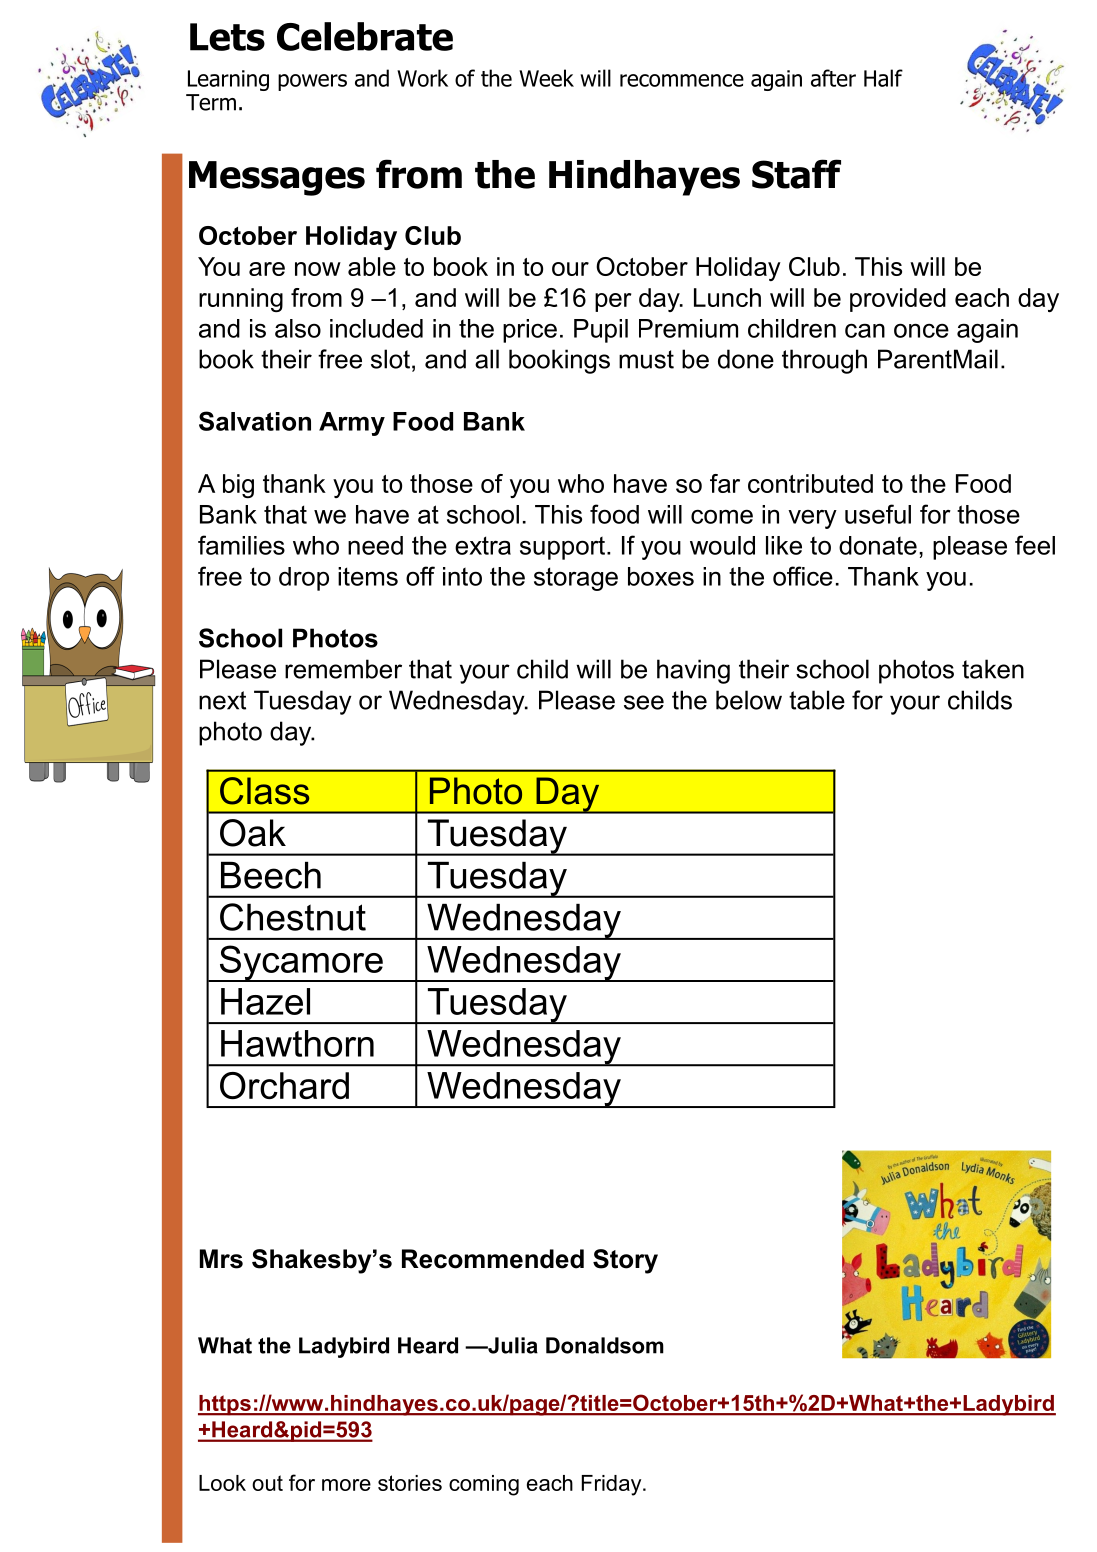 The image size is (1097, 1552). I want to click on recommence, so click(682, 80).
